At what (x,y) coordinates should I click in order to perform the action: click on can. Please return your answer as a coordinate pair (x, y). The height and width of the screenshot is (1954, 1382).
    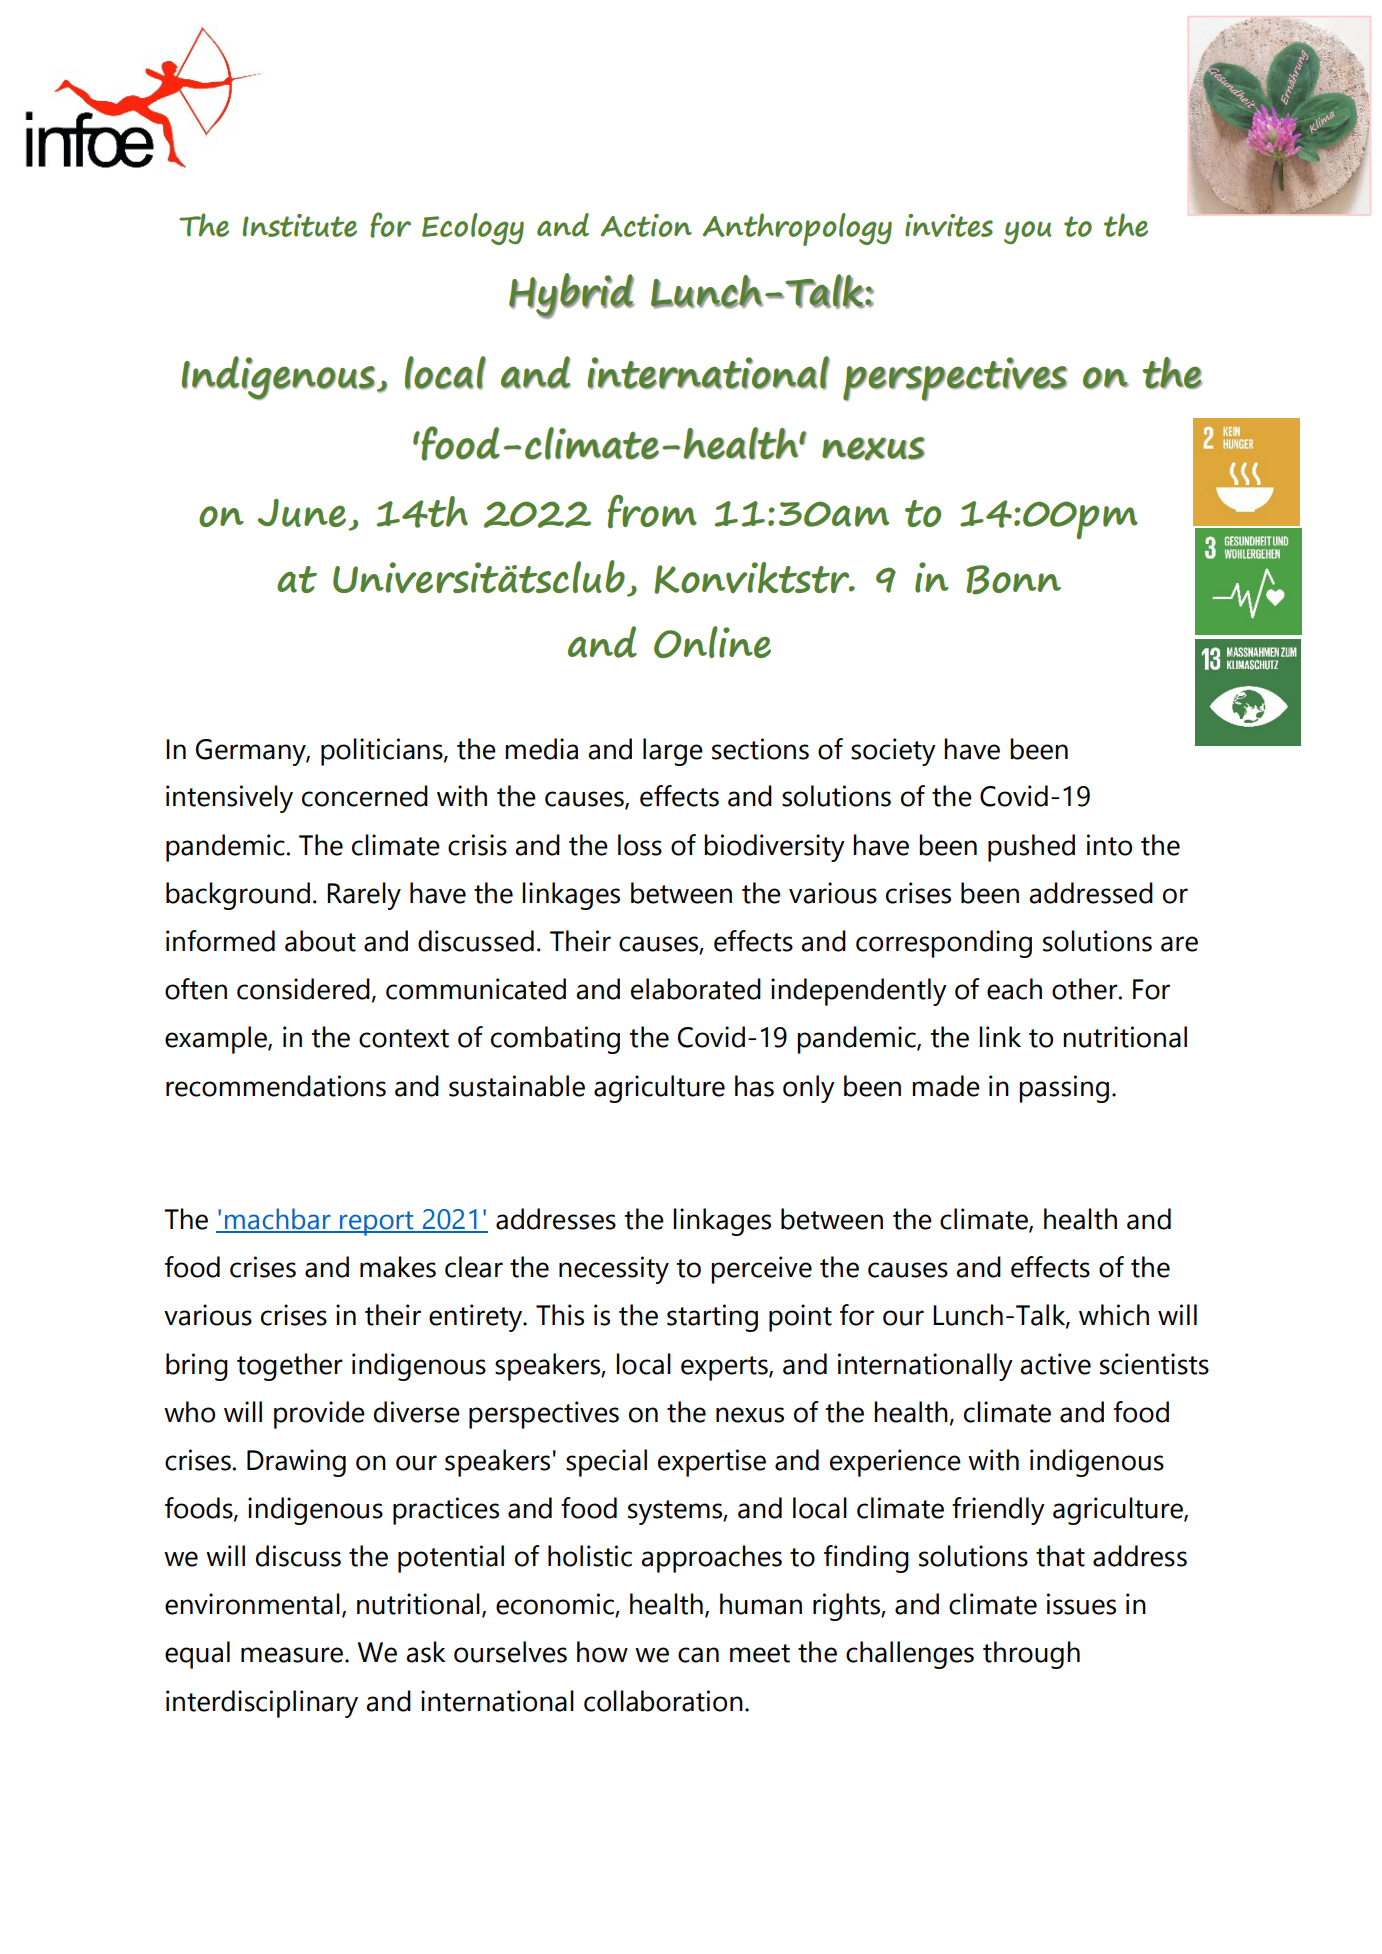
    Looking at the image, I should click on (698, 1655).
